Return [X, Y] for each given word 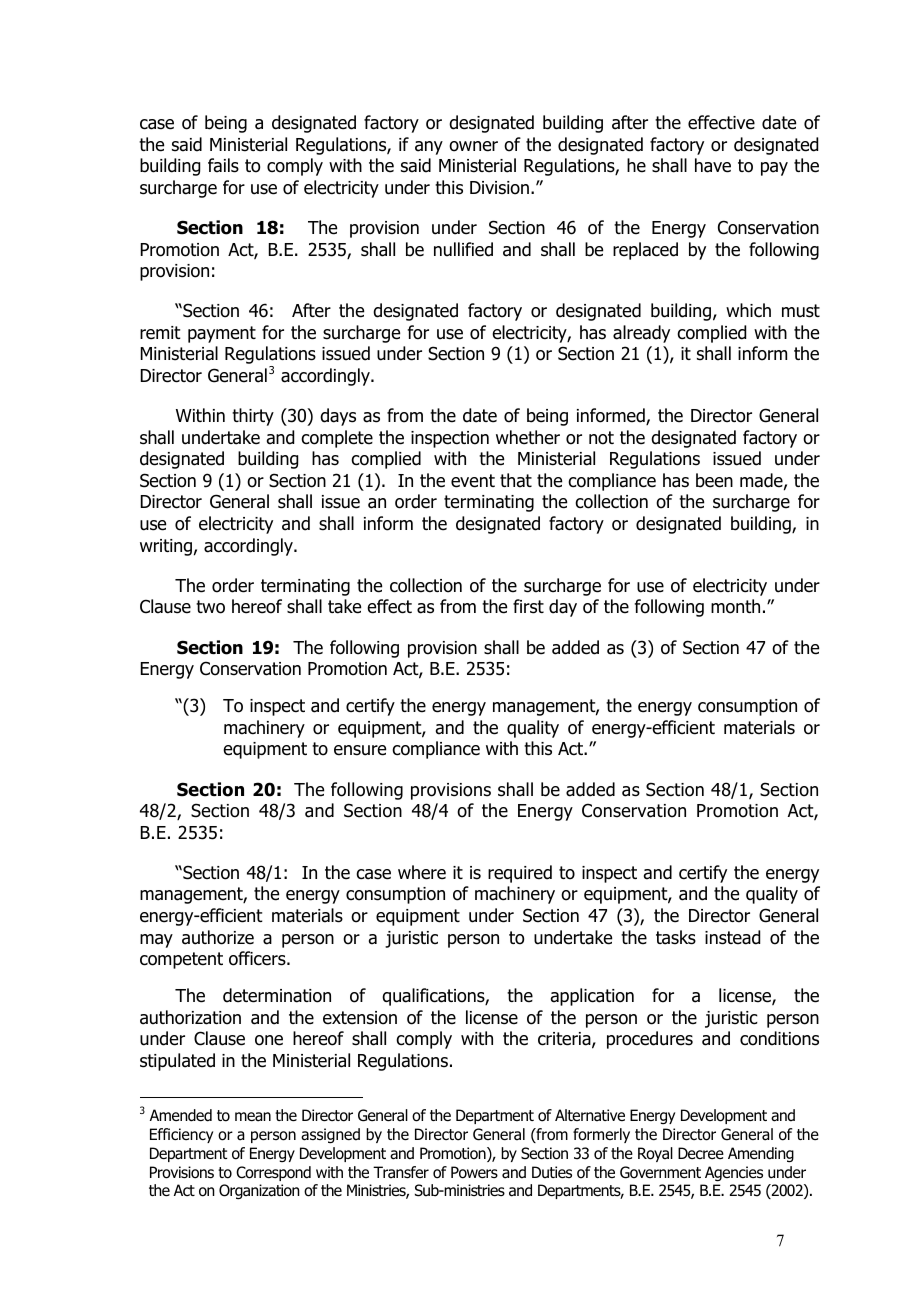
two [210, 607]
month [735, 606]
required [520, 874]
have [713, 165]
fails [223, 165]
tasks [676, 937]
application [592, 997]
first [528, 606]
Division [499, 188]
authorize [218, 937]
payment [222, 334]
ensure [360, 750]
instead [732, 937]
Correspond [273, 1173]
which [748, 310]
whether [528, 437]
